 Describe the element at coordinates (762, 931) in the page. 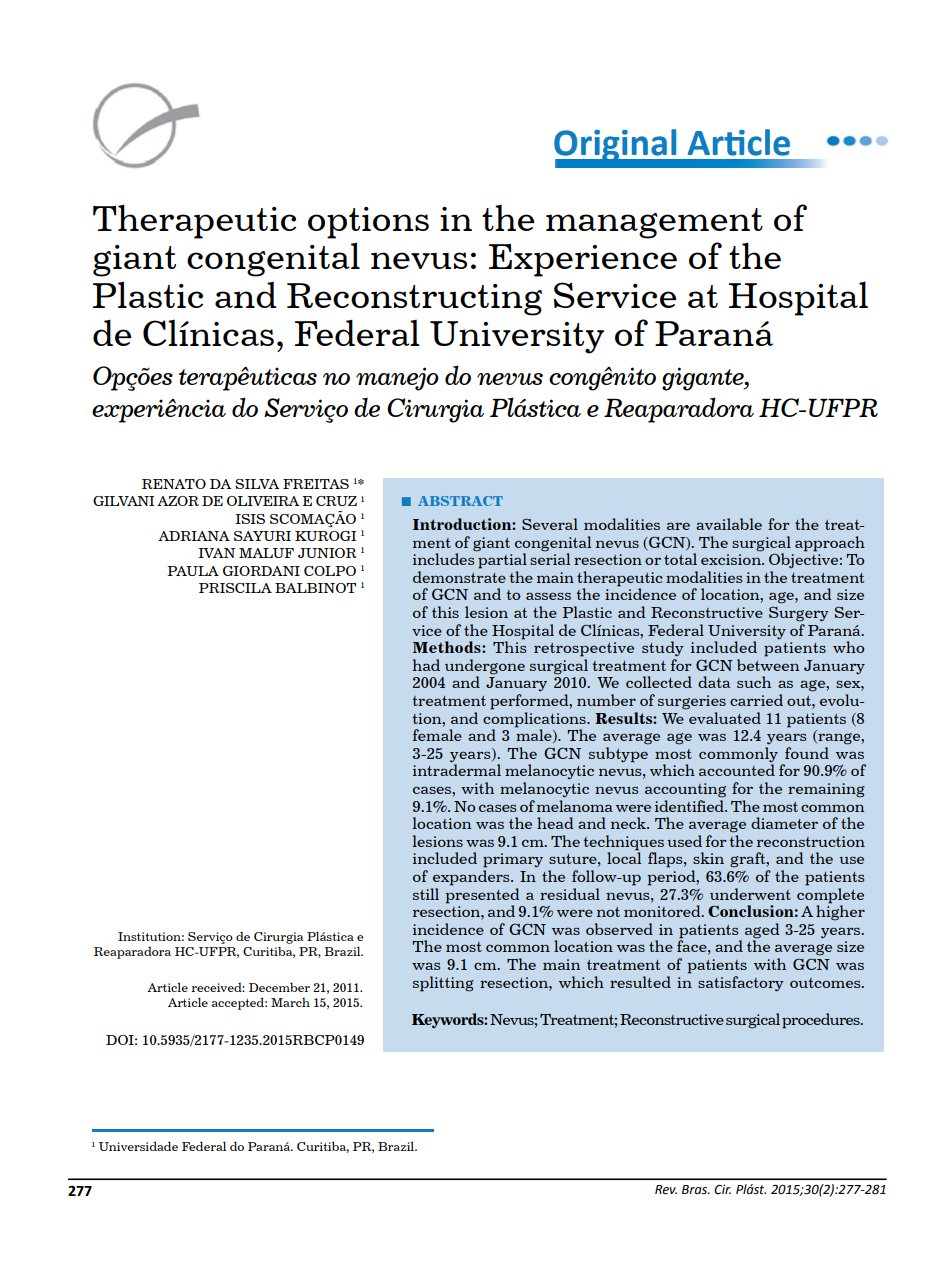

I see `aged` at that location.
